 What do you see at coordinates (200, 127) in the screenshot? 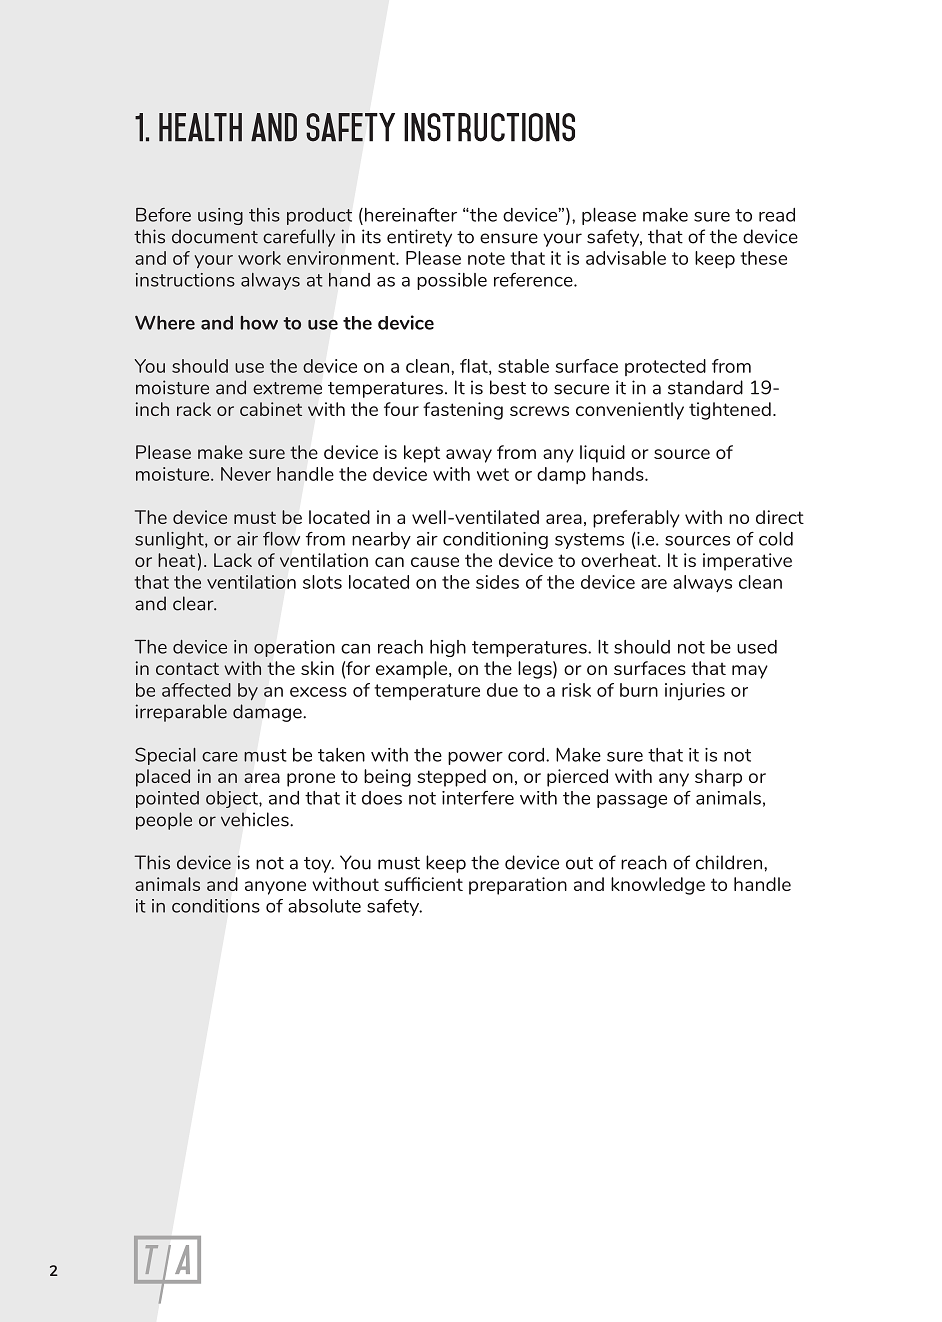
I see `health` at bounding box center [200, 127].
